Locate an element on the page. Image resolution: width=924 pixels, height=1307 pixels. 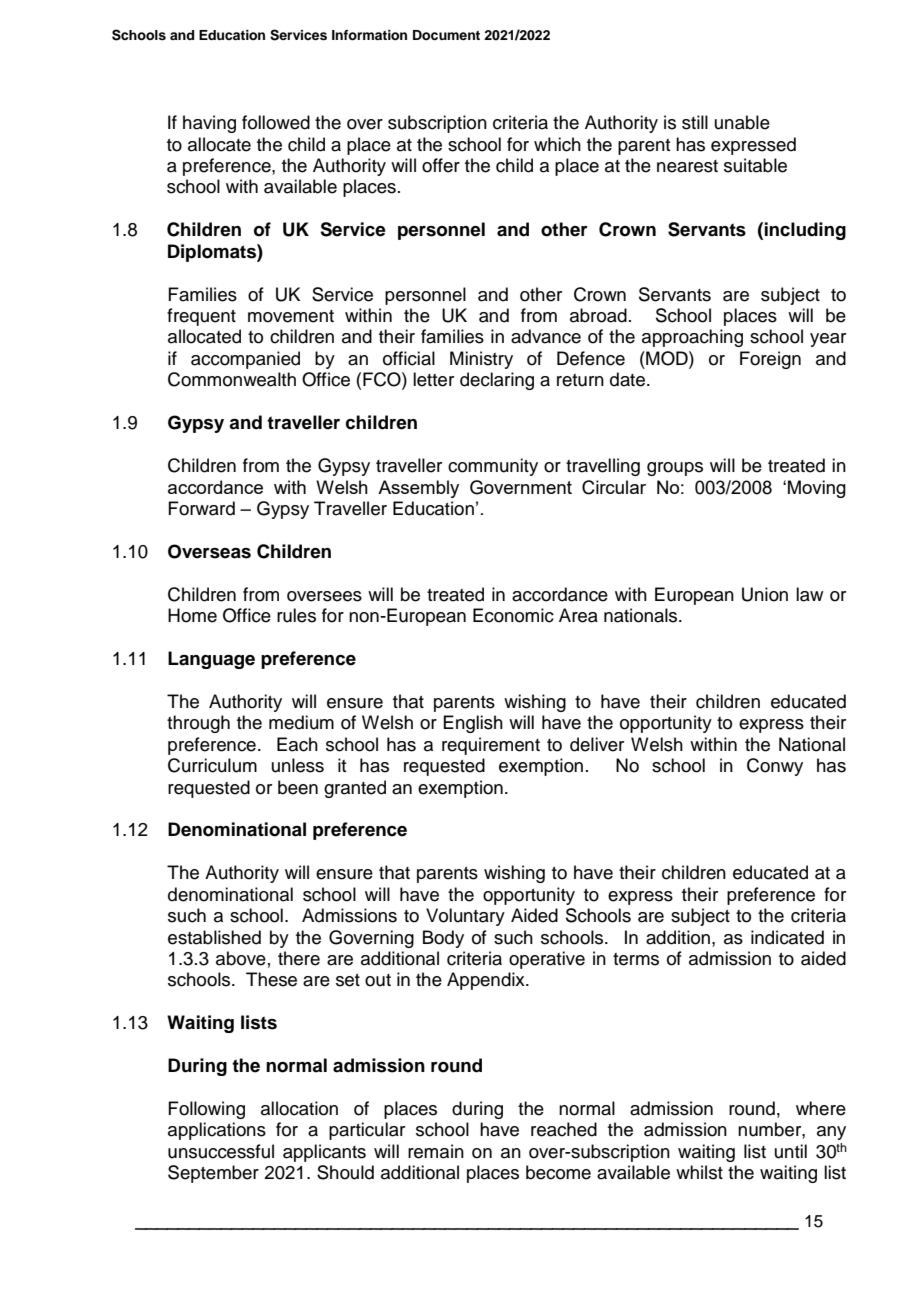
unable is located at coordinates (742, 122).
